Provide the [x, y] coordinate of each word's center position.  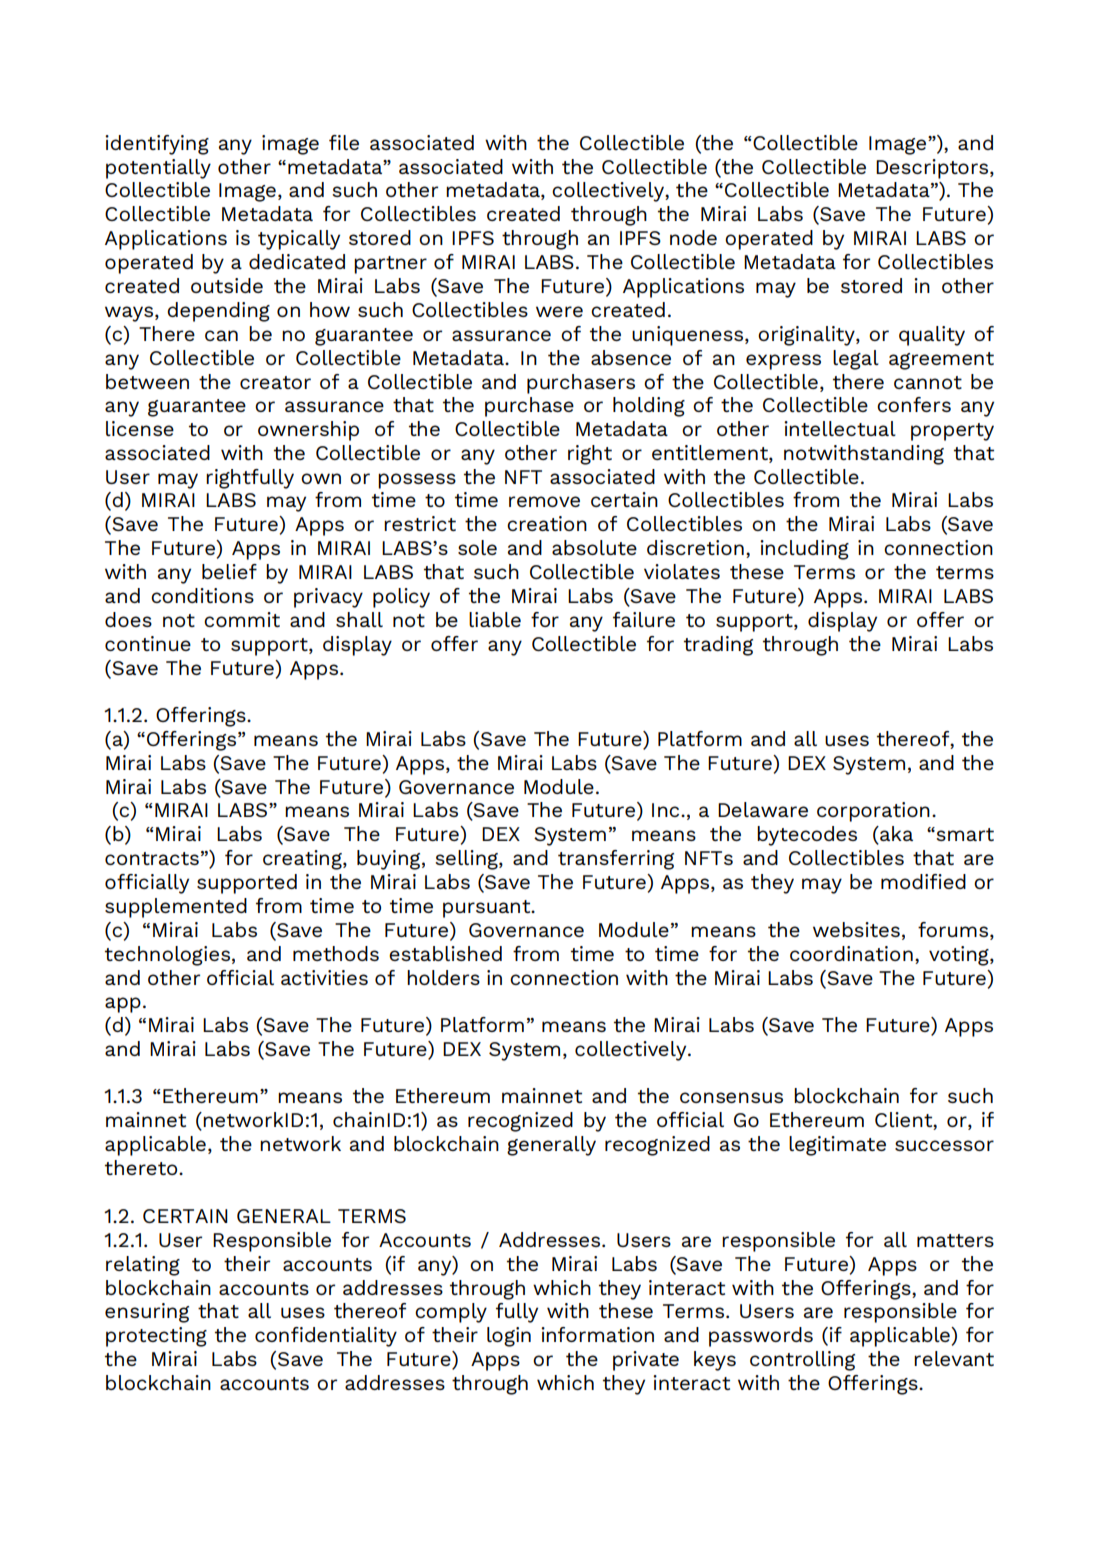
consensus [731, 1097]
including [804, 550]
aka [895, 835]
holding [649, 407]
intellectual [840, 428]
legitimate [837, 1146]
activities [324, 977]
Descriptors [933, 169]
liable [495, 619]
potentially [158, 169]
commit [242, 619]
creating [303, 860]
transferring [616, 860]
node [693, 237]
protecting [156, 1337]
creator [275, 382]
